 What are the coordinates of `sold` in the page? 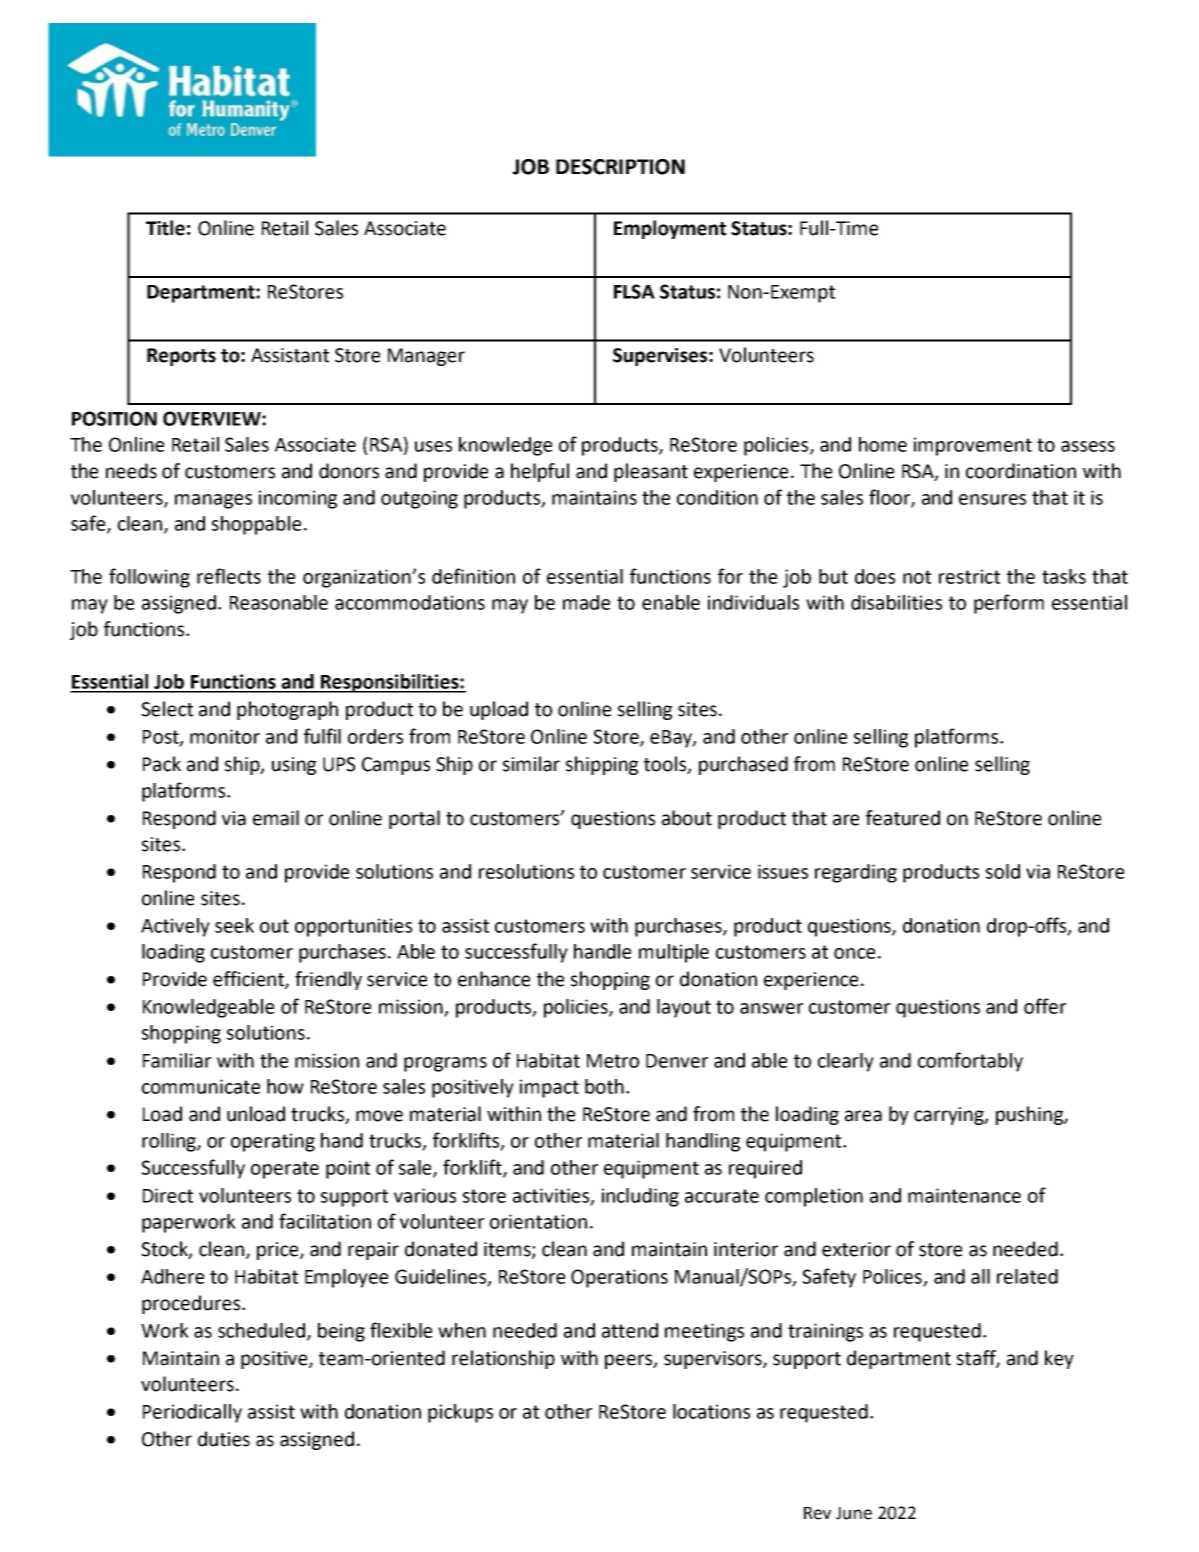 It's located at (1003, 871).
